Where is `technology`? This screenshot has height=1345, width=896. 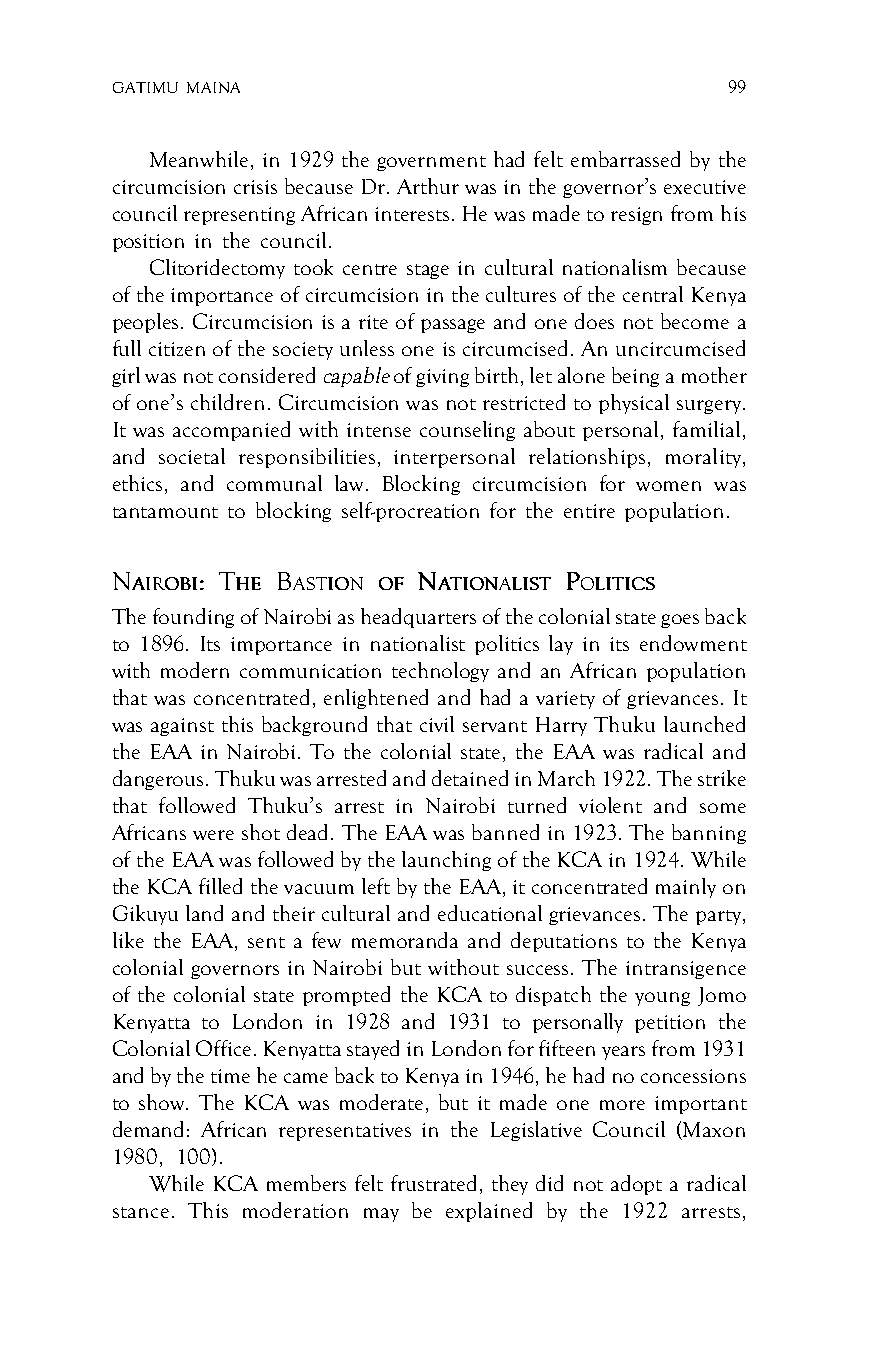 technology is located at coordinates (440, 672).
